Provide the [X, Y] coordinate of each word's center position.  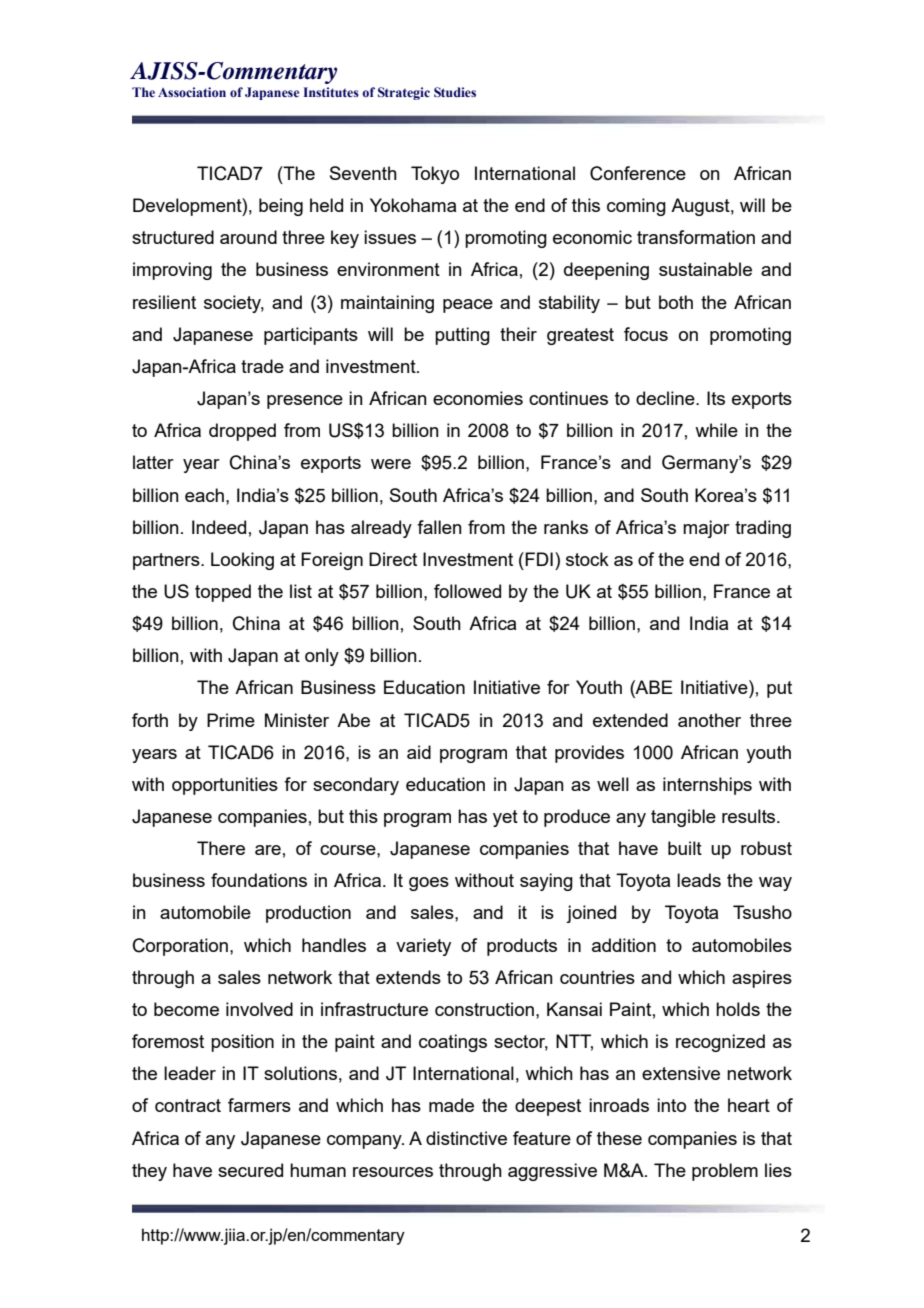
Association [192, 92]
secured [250, 1170]
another [709, 720]
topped [223, 593]
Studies [455, 92]
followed [467, 591]
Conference [638, 173]
